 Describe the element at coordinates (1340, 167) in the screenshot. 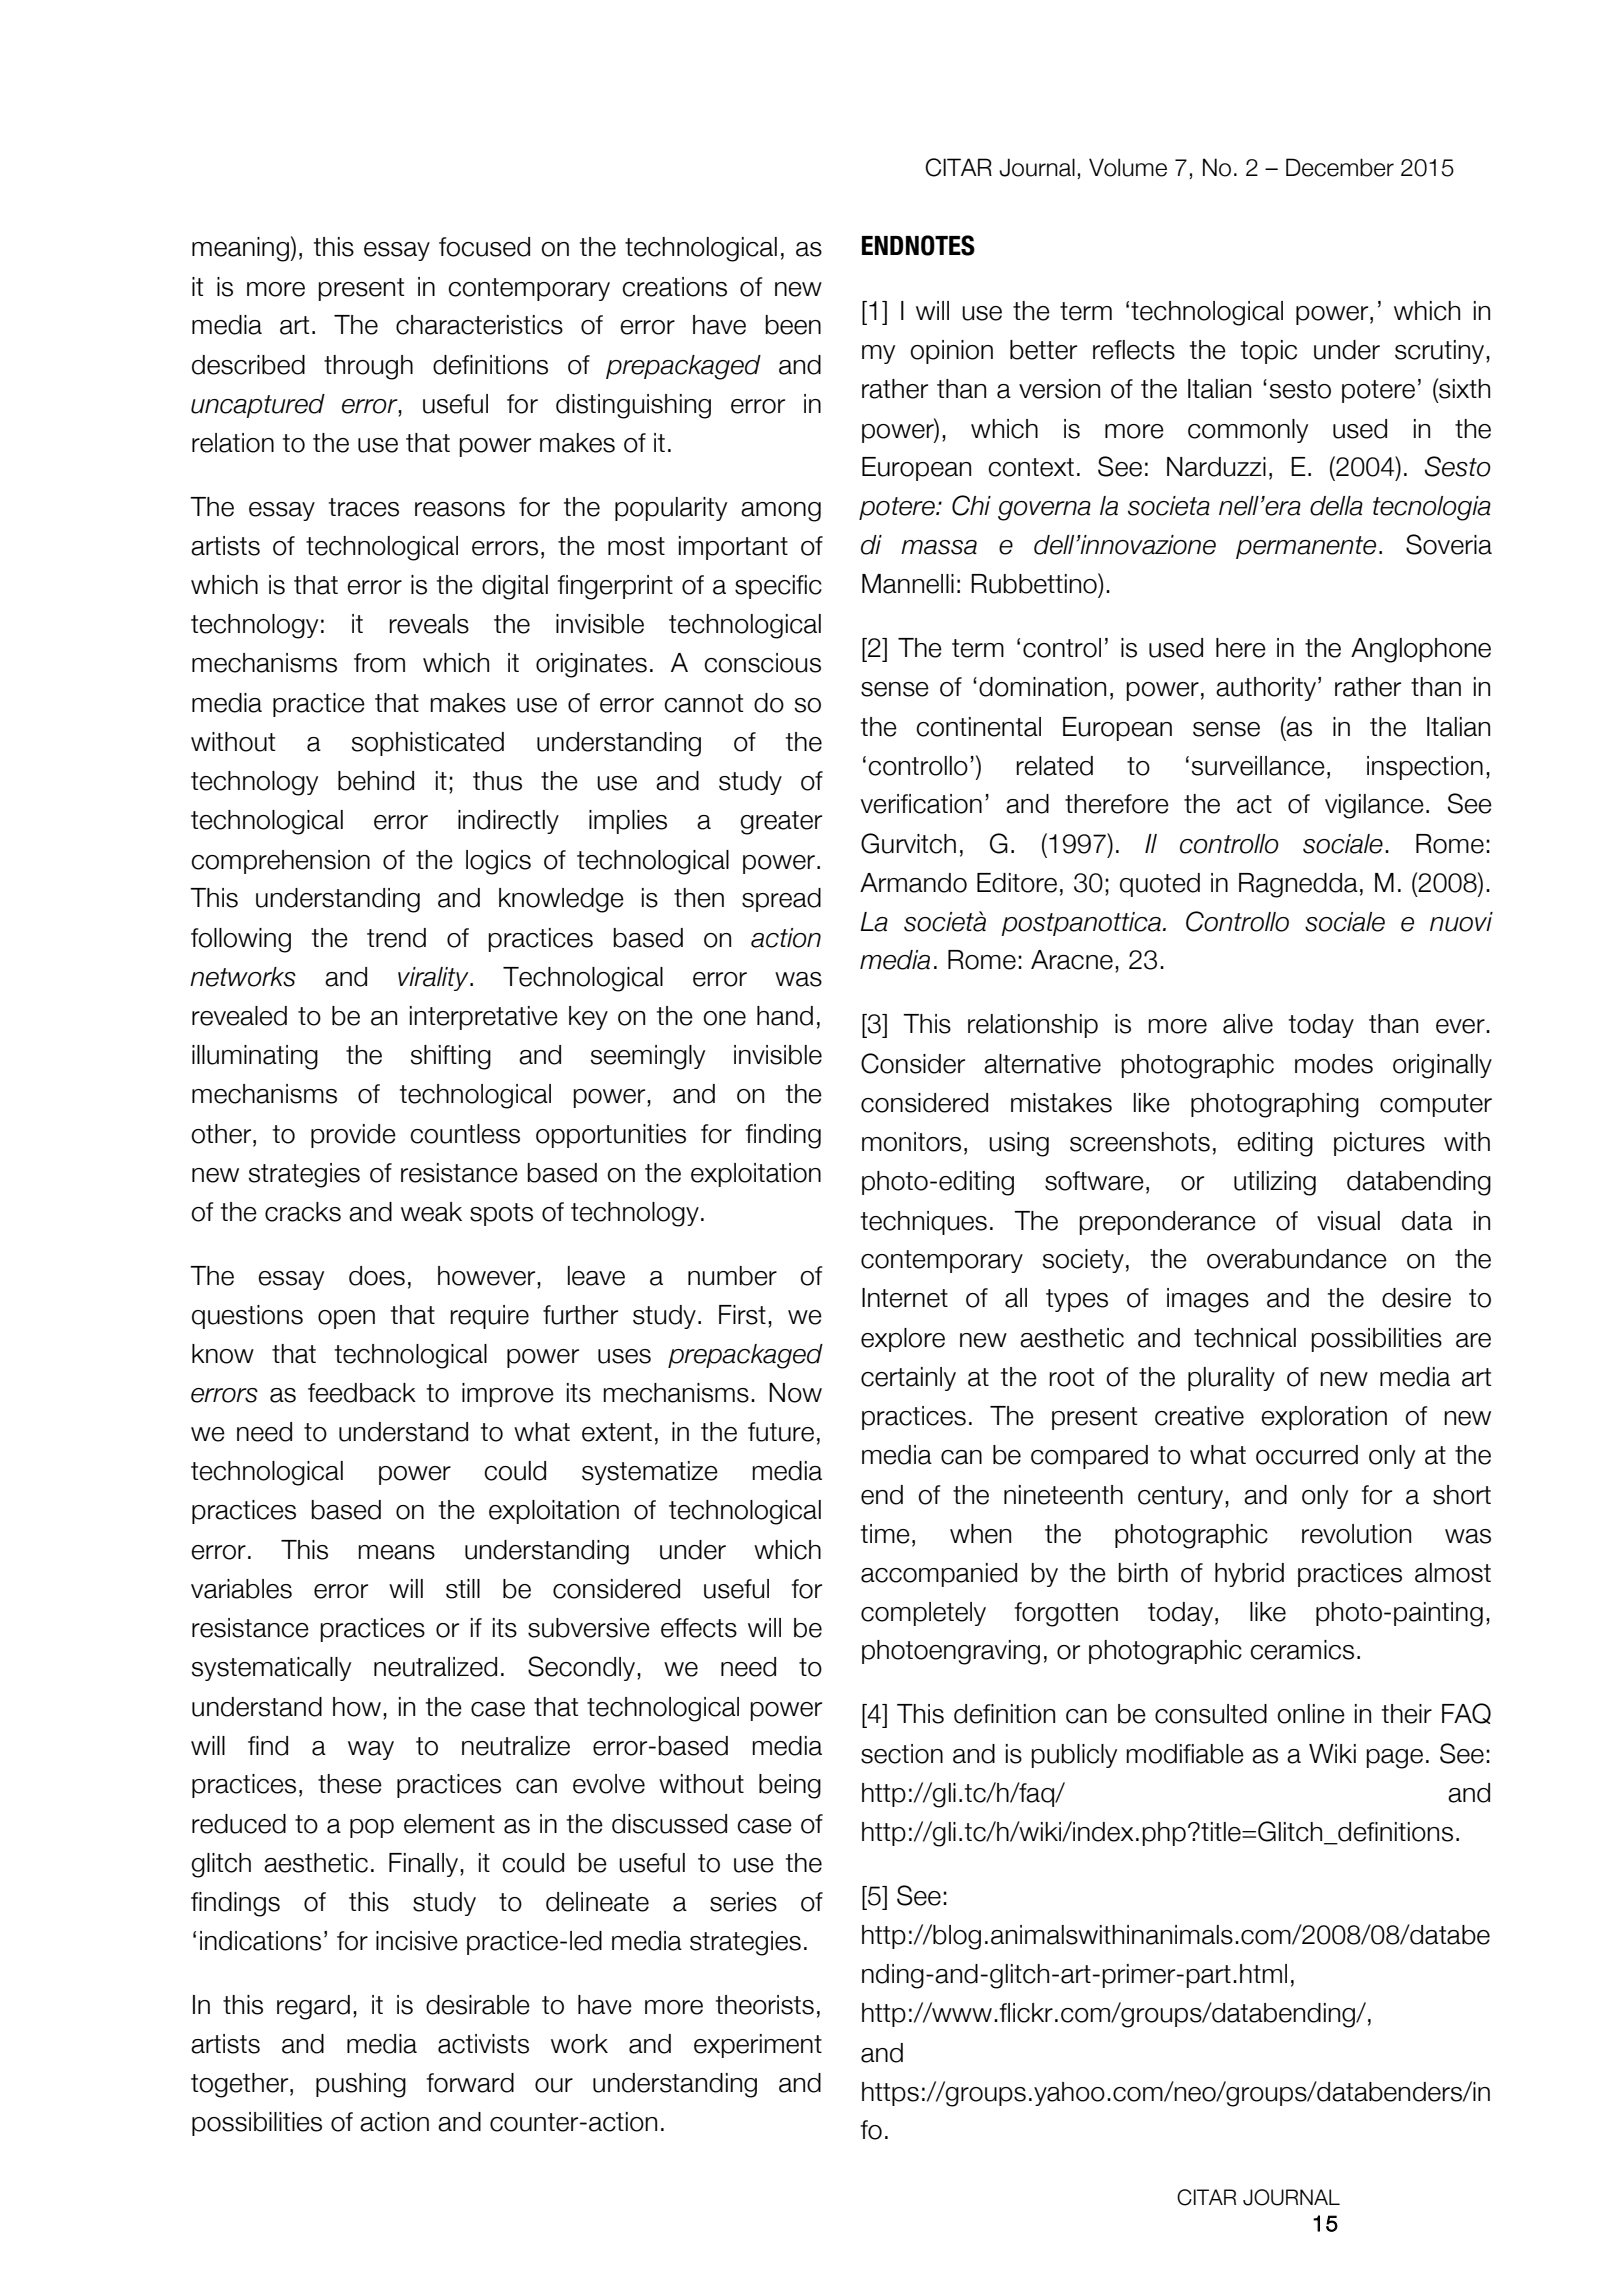

I see `December` at that location.
